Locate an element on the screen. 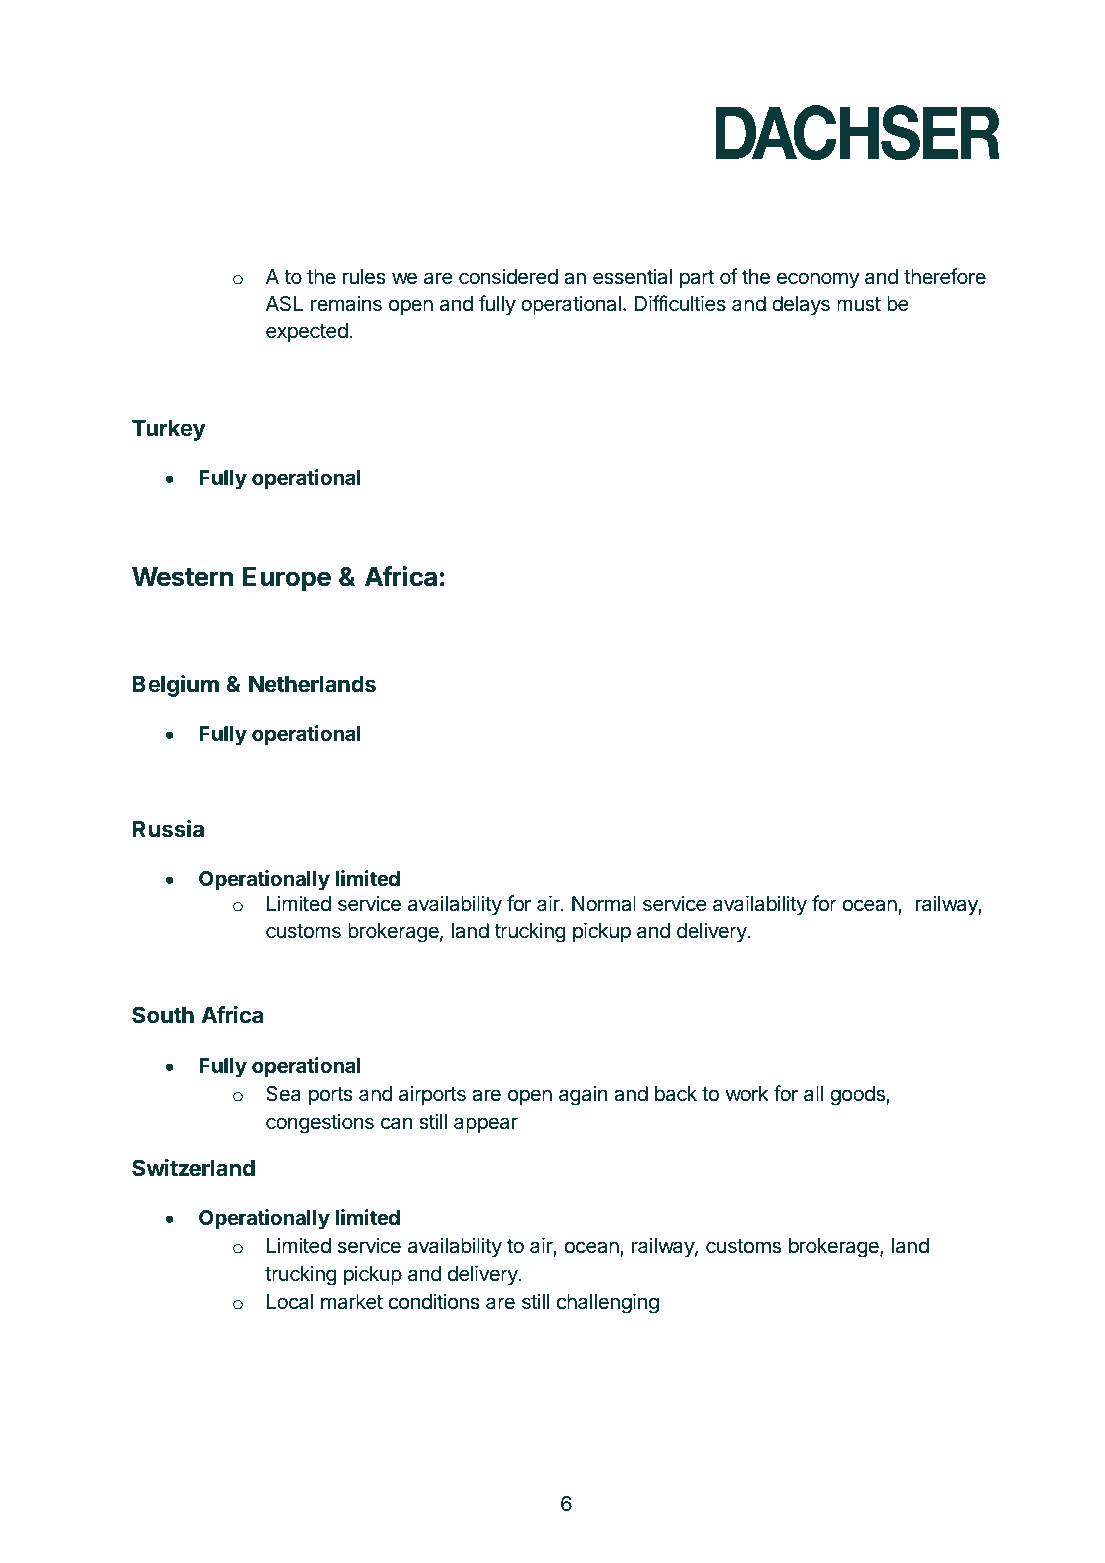 Image resolution: width=1105 pixels, height=1563 pixels. Local is located at coordinates (290, 1301).
